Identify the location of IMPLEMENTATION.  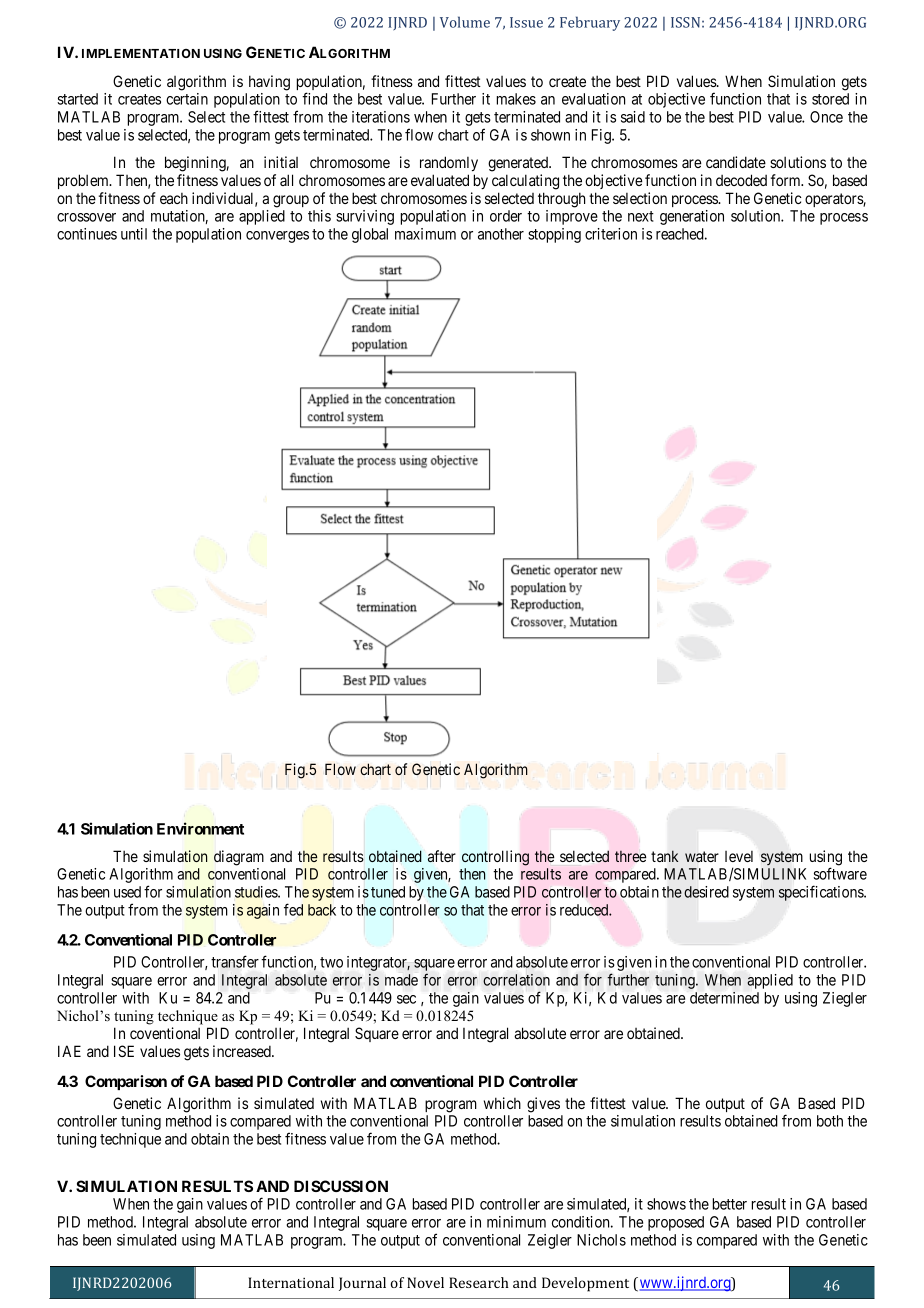
(141, 53).
